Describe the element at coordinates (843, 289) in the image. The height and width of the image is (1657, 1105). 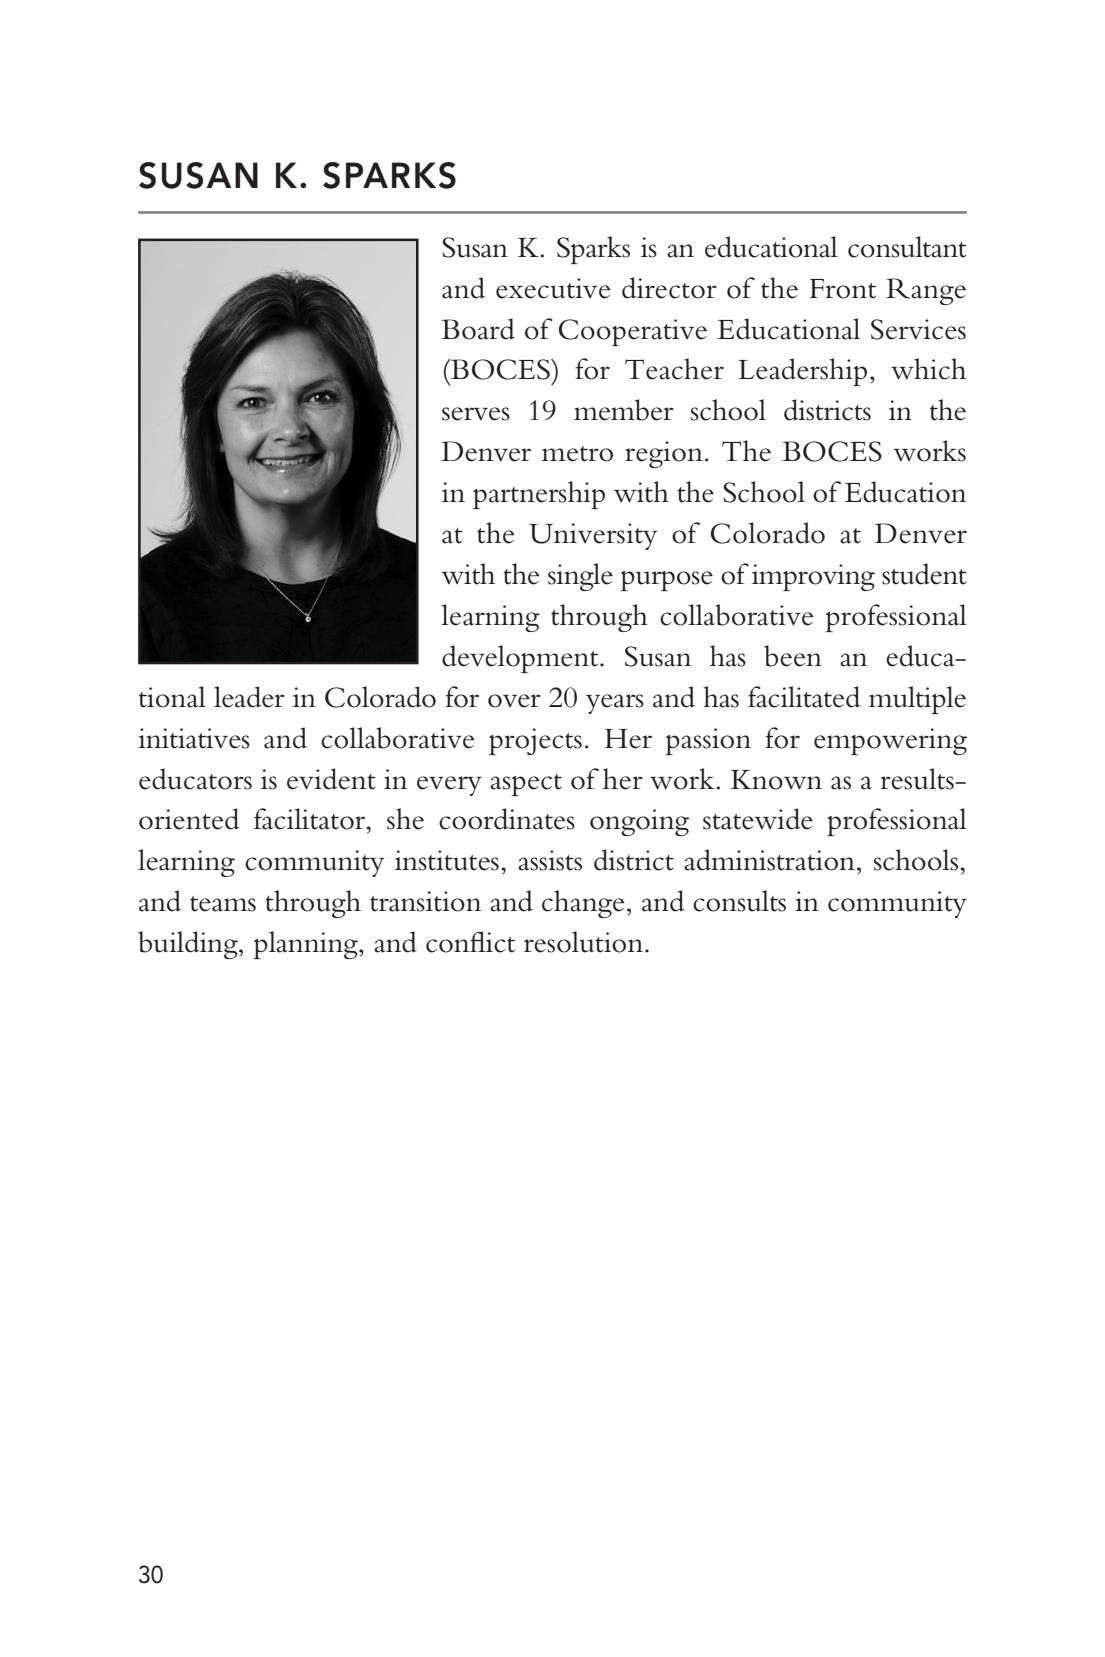
I see `Front` at that location.
